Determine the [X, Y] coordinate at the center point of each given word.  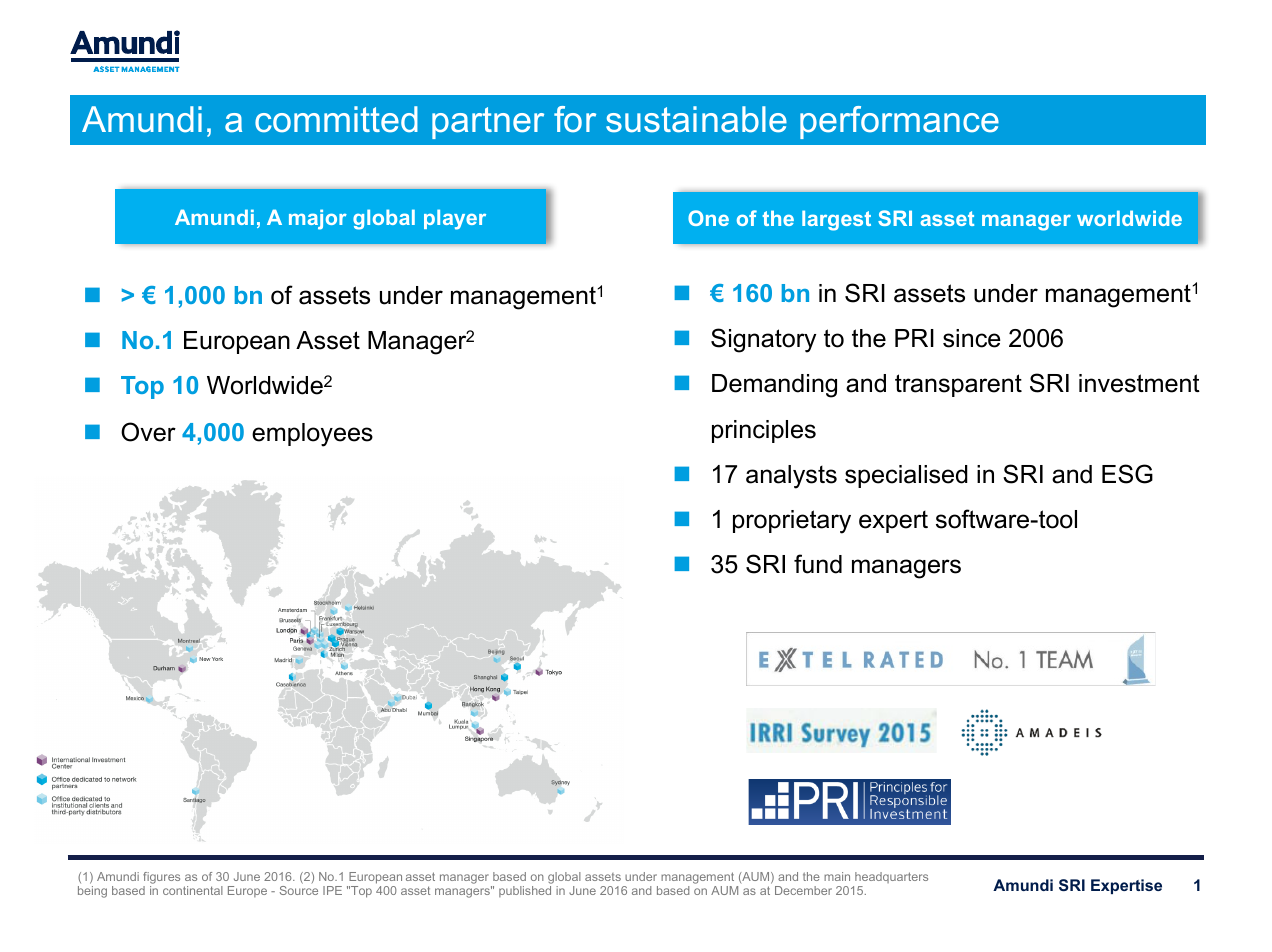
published [525, 891]
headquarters [891, 877]
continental [193, 890]
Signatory [763, 340]
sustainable [696, 119]
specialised [906, 476]
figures [161, 878]
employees [312, 435]
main [837, 876]
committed [336, 119]
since [972, 338]
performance [899, 122]
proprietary [792, 522]
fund [818, 564]
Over [148, 432]
